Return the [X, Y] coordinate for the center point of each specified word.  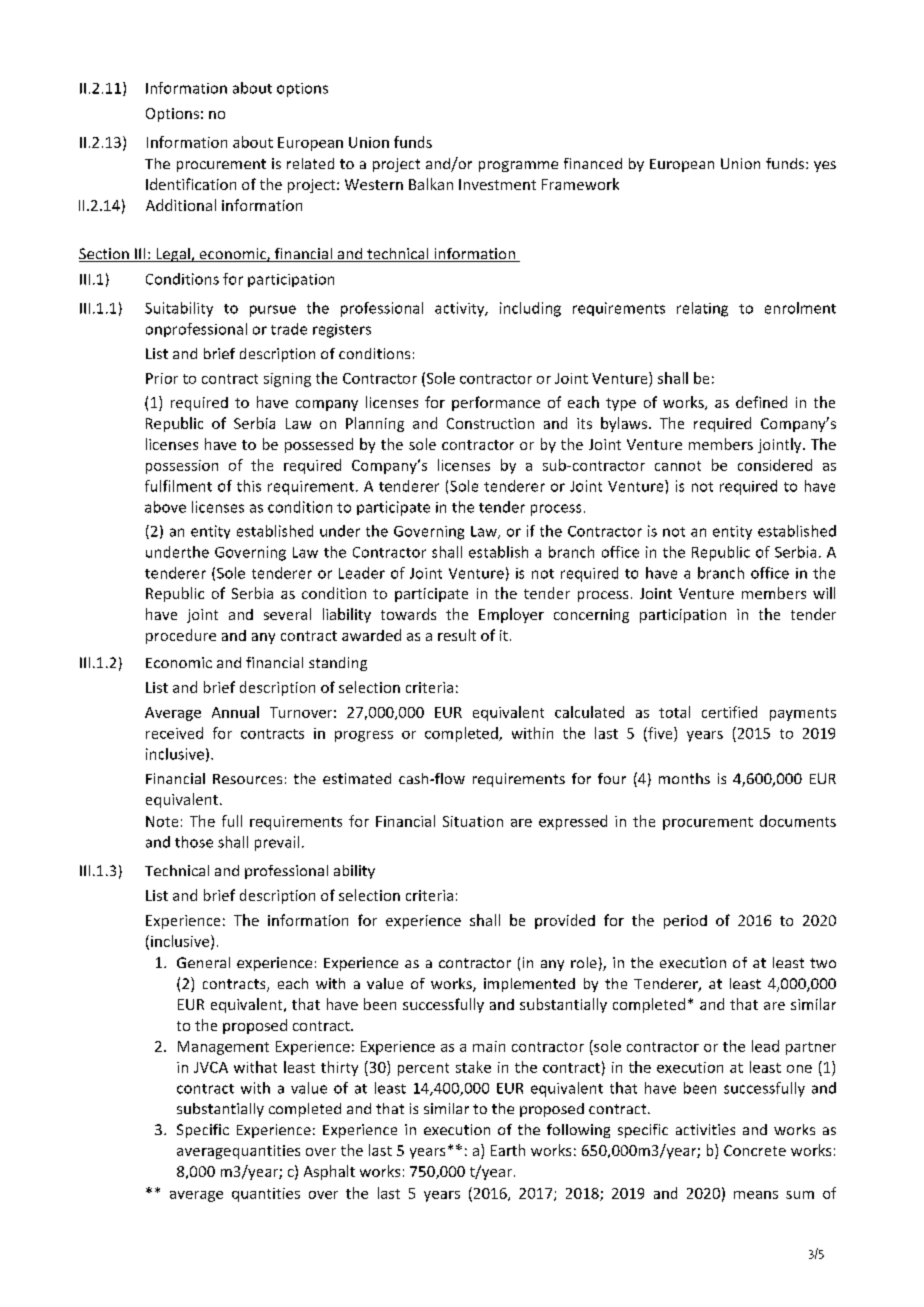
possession [182, 467]
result [457, 635]
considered [775, 465]
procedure [181, 636]
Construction [490, 423]
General [203, 962]
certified [729, 712]
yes [825, 166]
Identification [191, 184]
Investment [497, 184]
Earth [508, 1150]
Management [223, 1048]
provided [565, 921]
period [685, 922]
